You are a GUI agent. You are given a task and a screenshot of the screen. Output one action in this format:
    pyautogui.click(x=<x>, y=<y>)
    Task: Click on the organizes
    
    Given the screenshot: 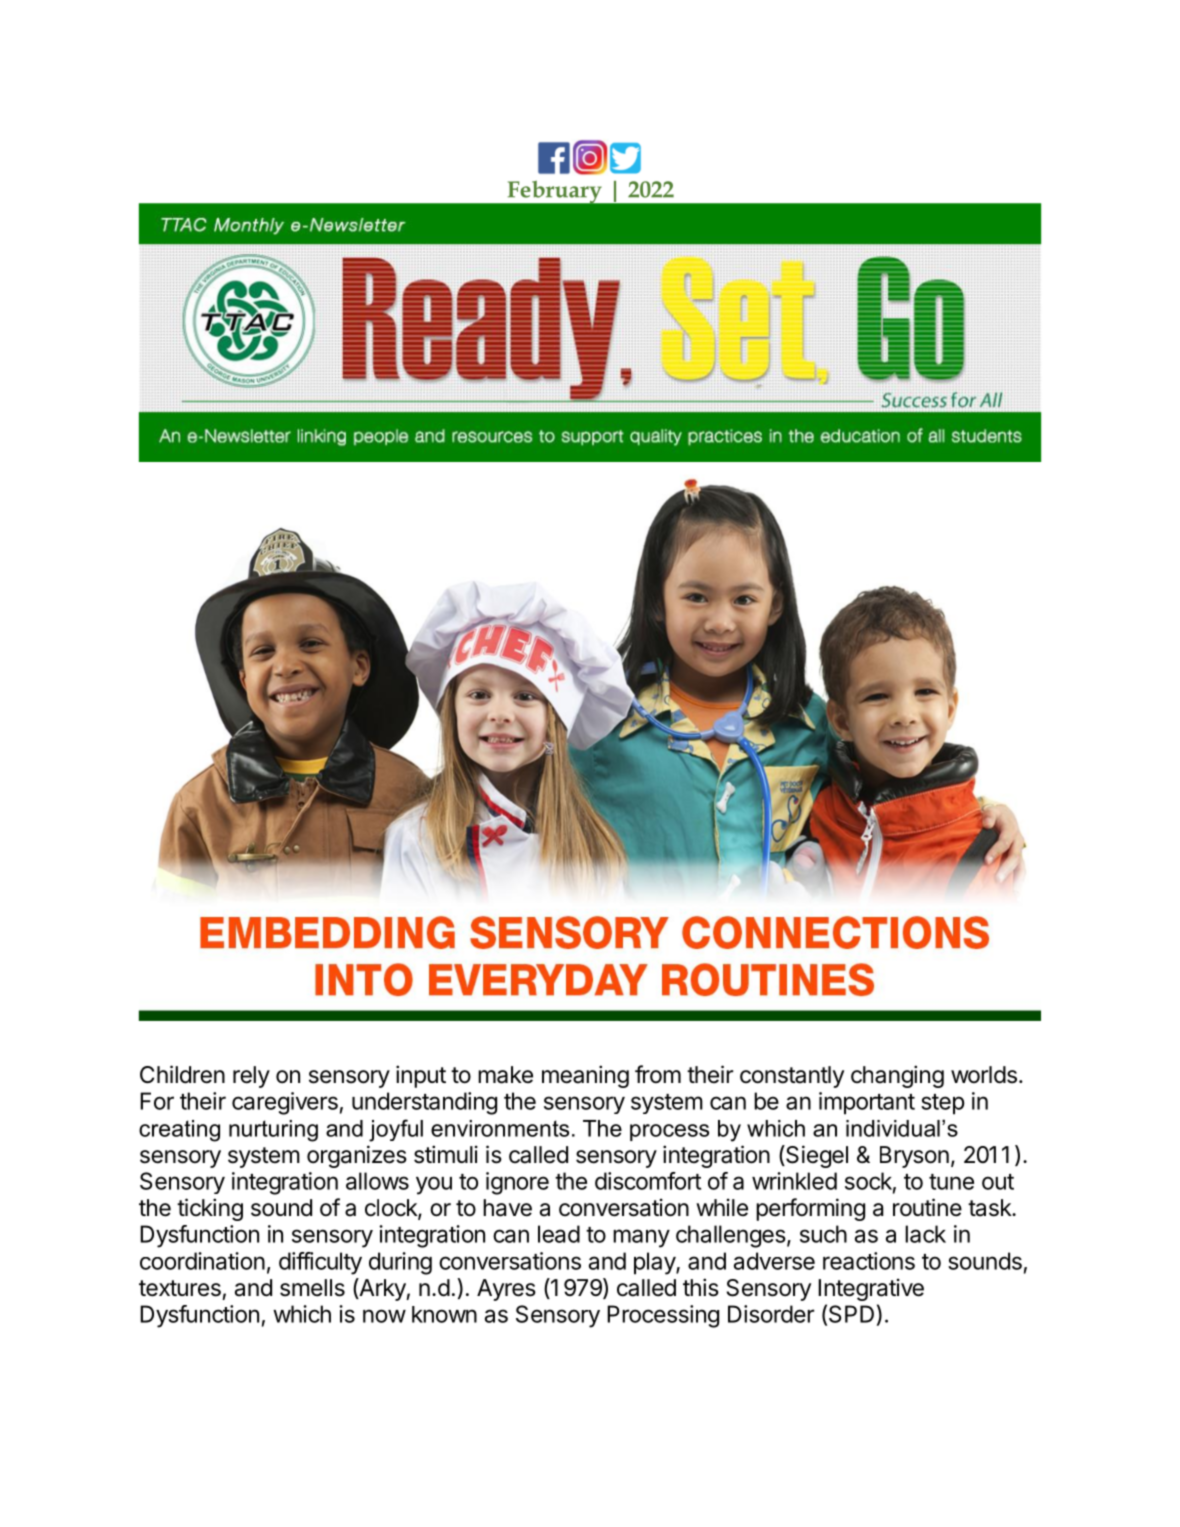 What is the action you would take?
    pyautogui.click(x=357, y=1156)
